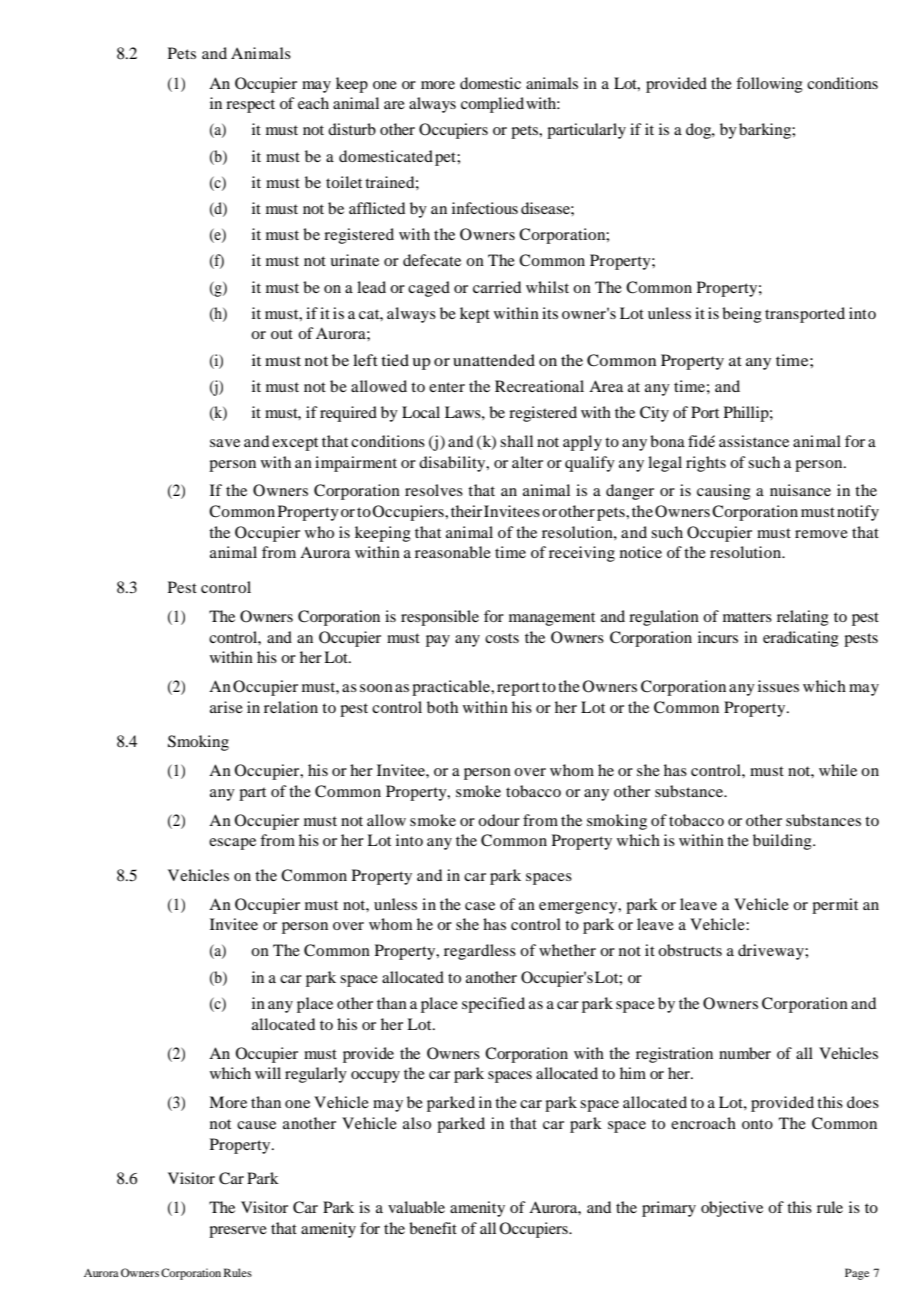 Image resolution: width=924 pixels, height=1308 pixels. Describe the element at coordinates (433, 1228) in the screenshot. I see `benefit` at that location.
